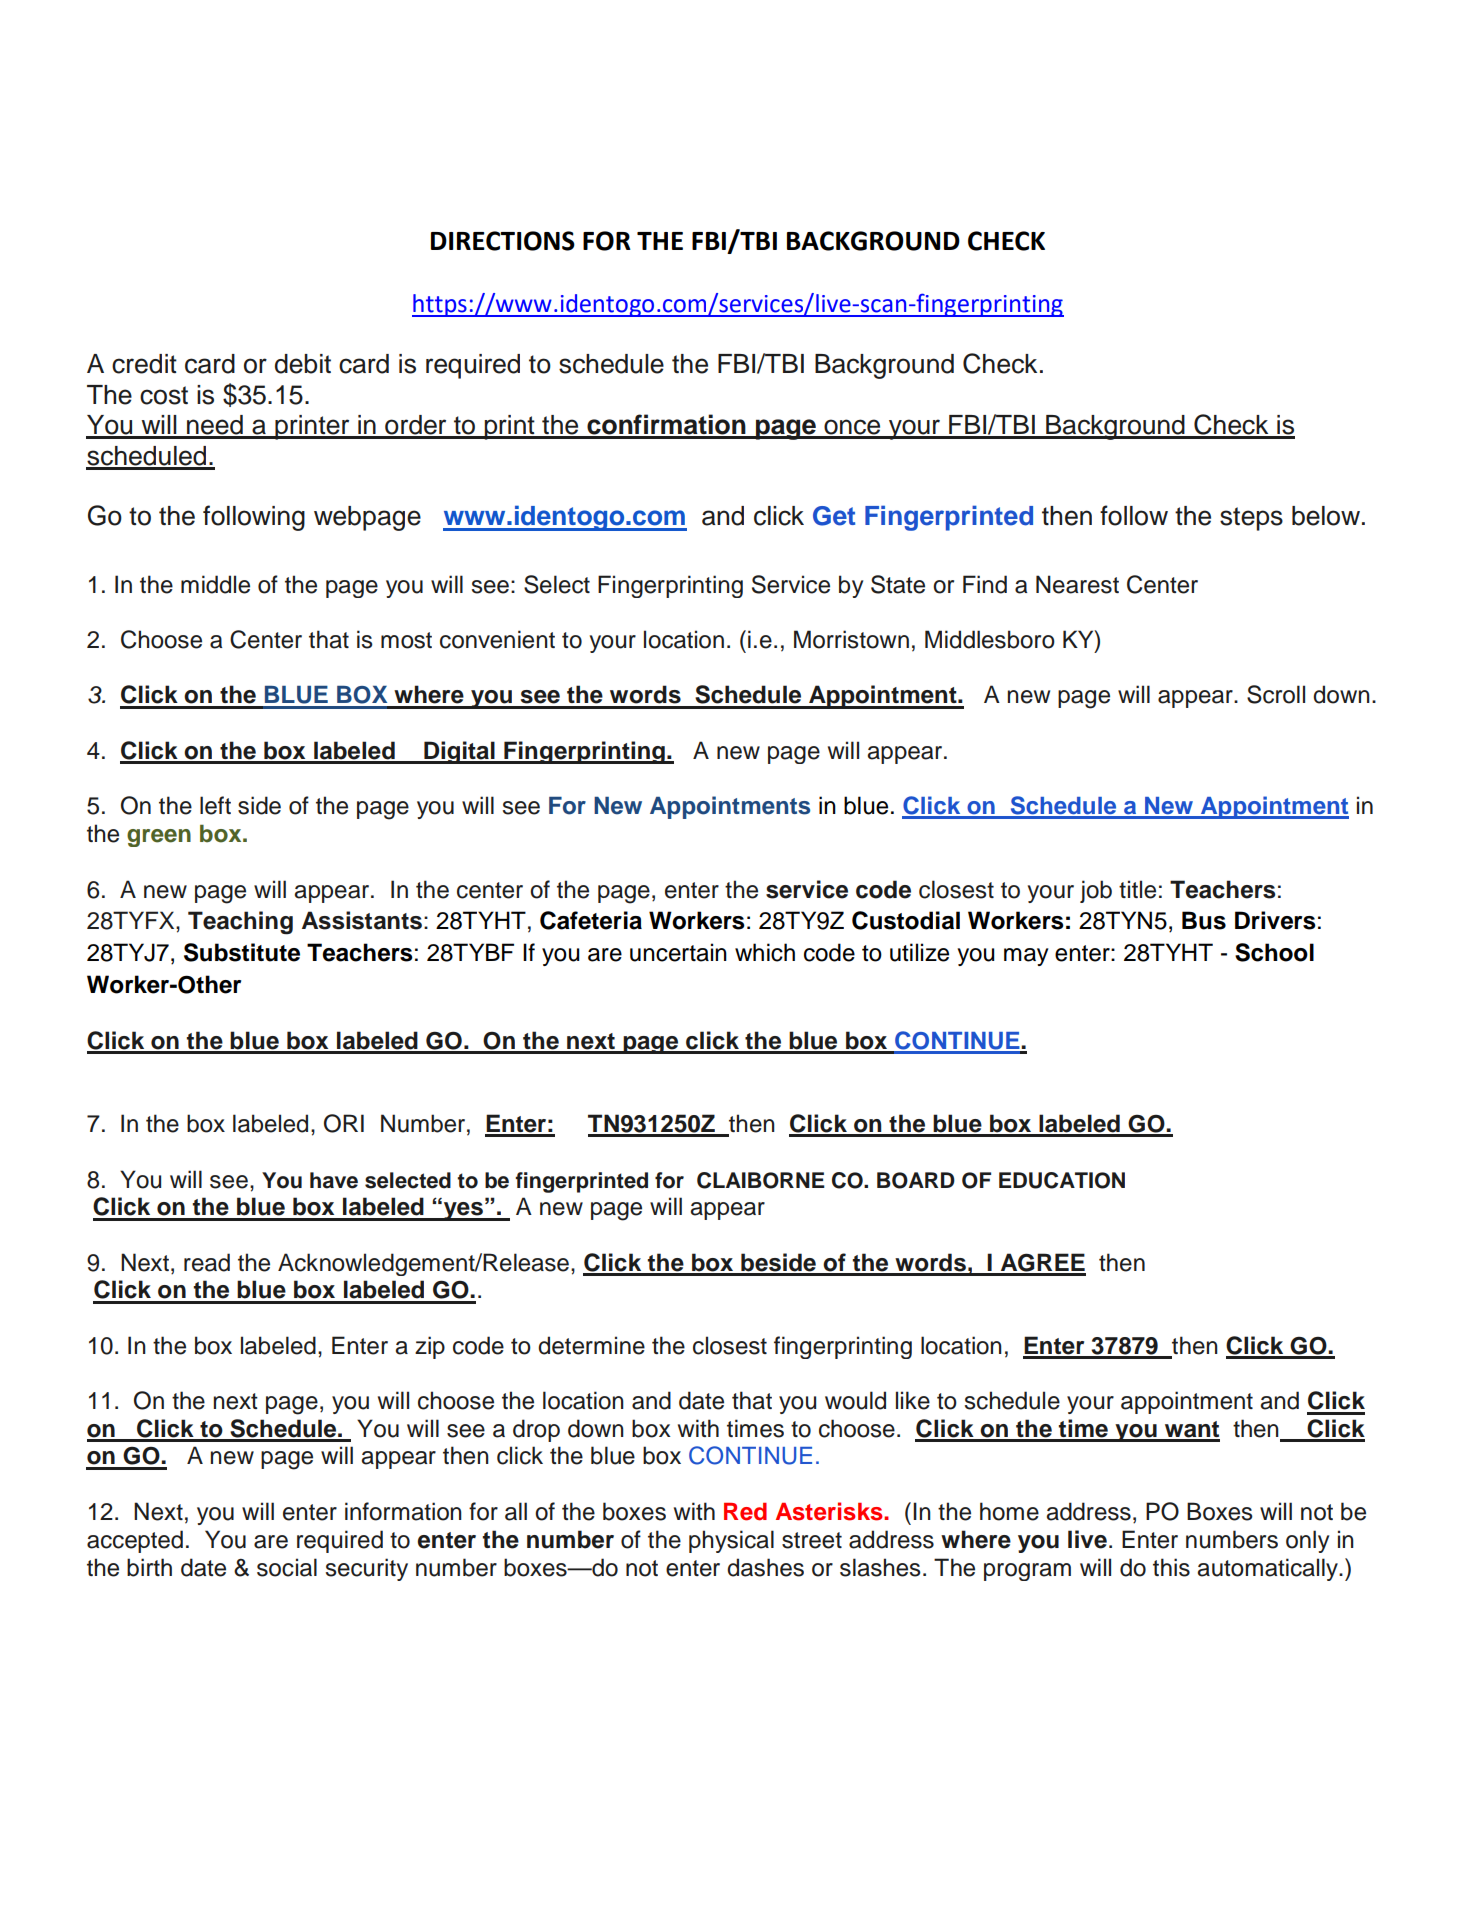 Image resolution: width=1475 pixels, height=1909 pixels. I want to click on DIRECTIONS, so click(503, 241).
